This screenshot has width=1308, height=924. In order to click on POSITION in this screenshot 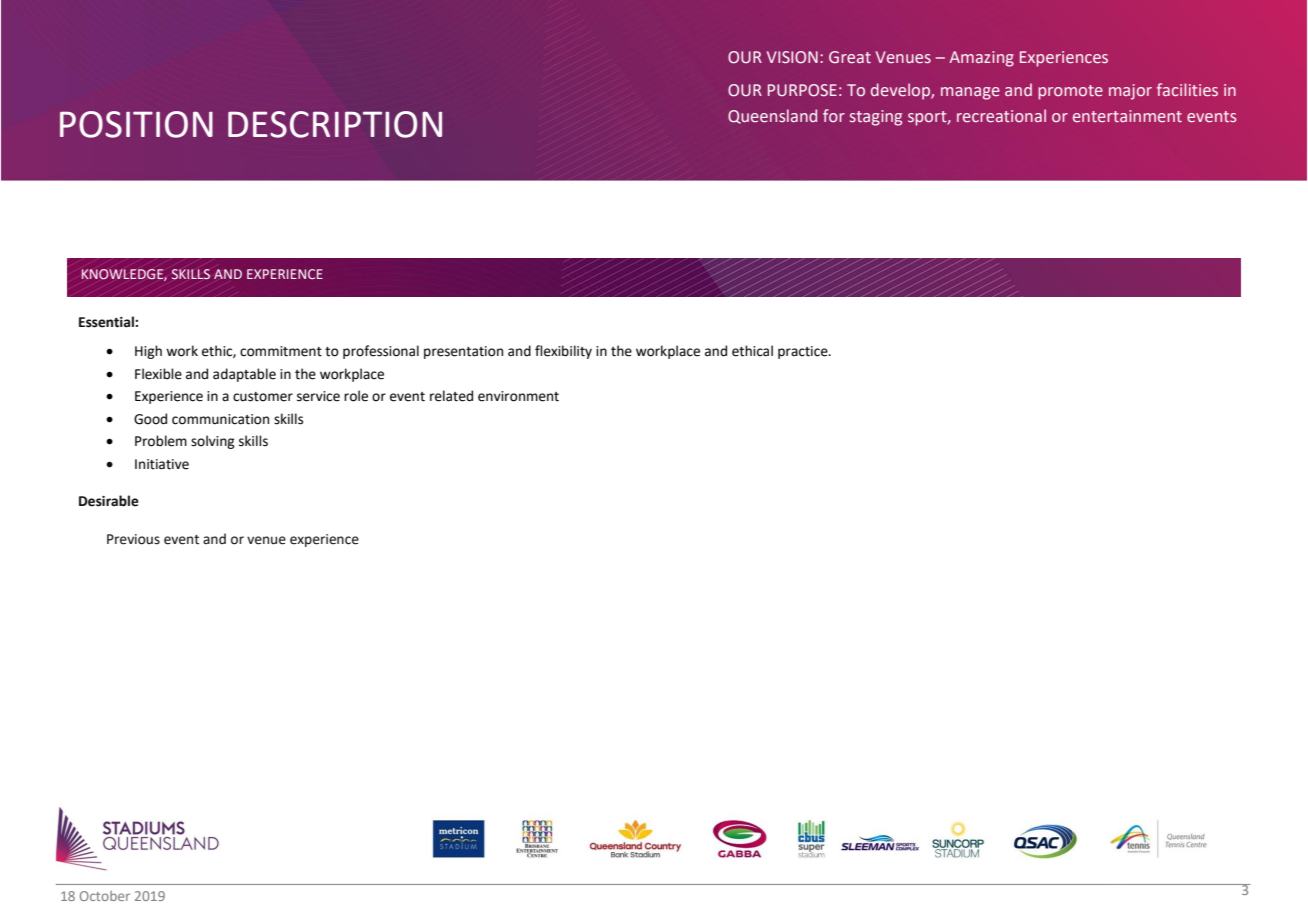, I will do `click(136, 124)`.
